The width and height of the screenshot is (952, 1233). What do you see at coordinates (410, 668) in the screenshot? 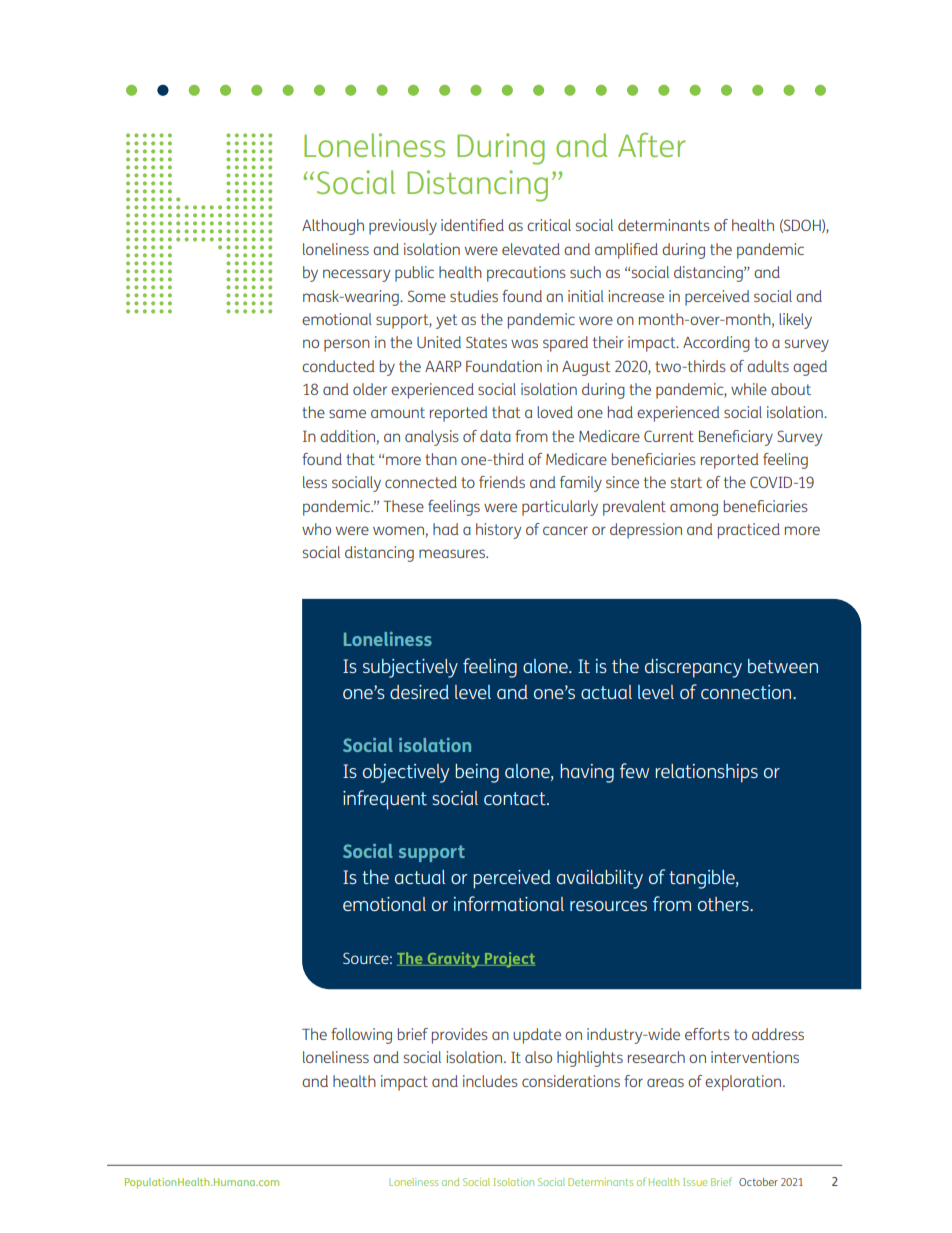
I see `subjectively` at bounding box center [410, 668].
